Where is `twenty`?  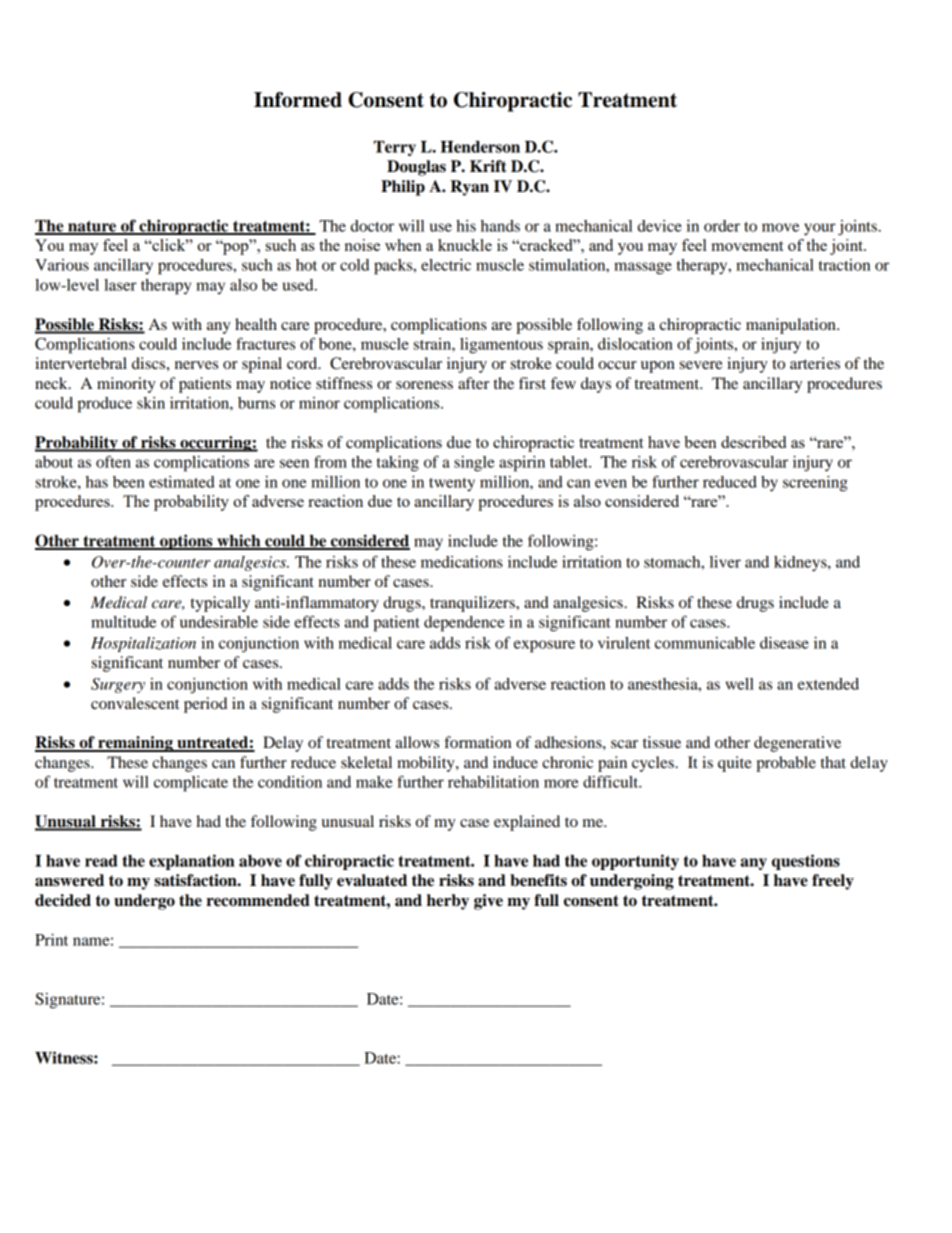 twenty is located at coordinates (452, 485).
